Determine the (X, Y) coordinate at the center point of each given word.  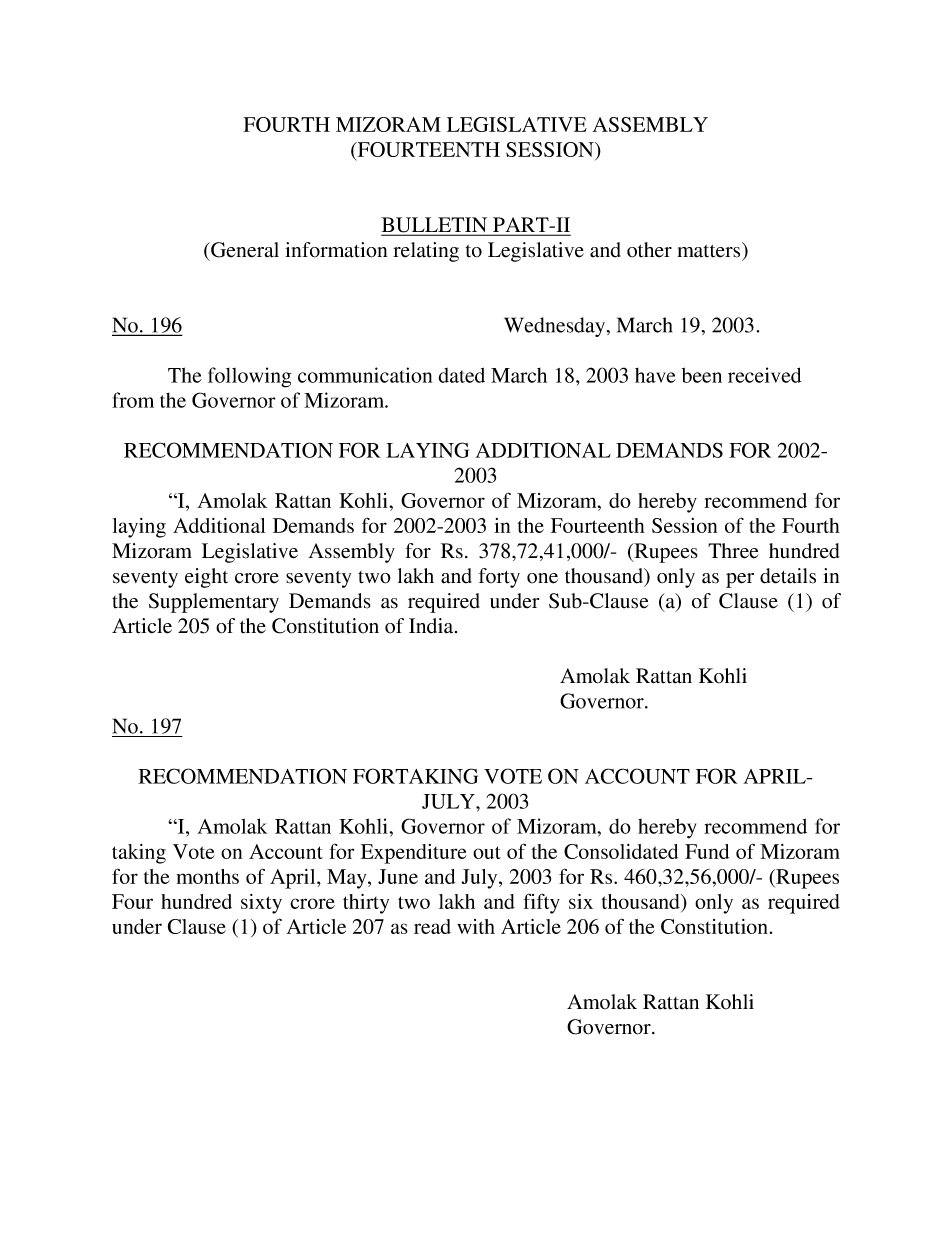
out (487, 852)
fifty (541, 903)
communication (365, 375)
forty (499, 578)
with (476, 926)
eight (206, 578)
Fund (707, 851)
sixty (261, 904)
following (249, 377)
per (740, 580)
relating (426, 252)
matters (710, 250)
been (702, 375)
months (207, 876)
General (244, 250)
